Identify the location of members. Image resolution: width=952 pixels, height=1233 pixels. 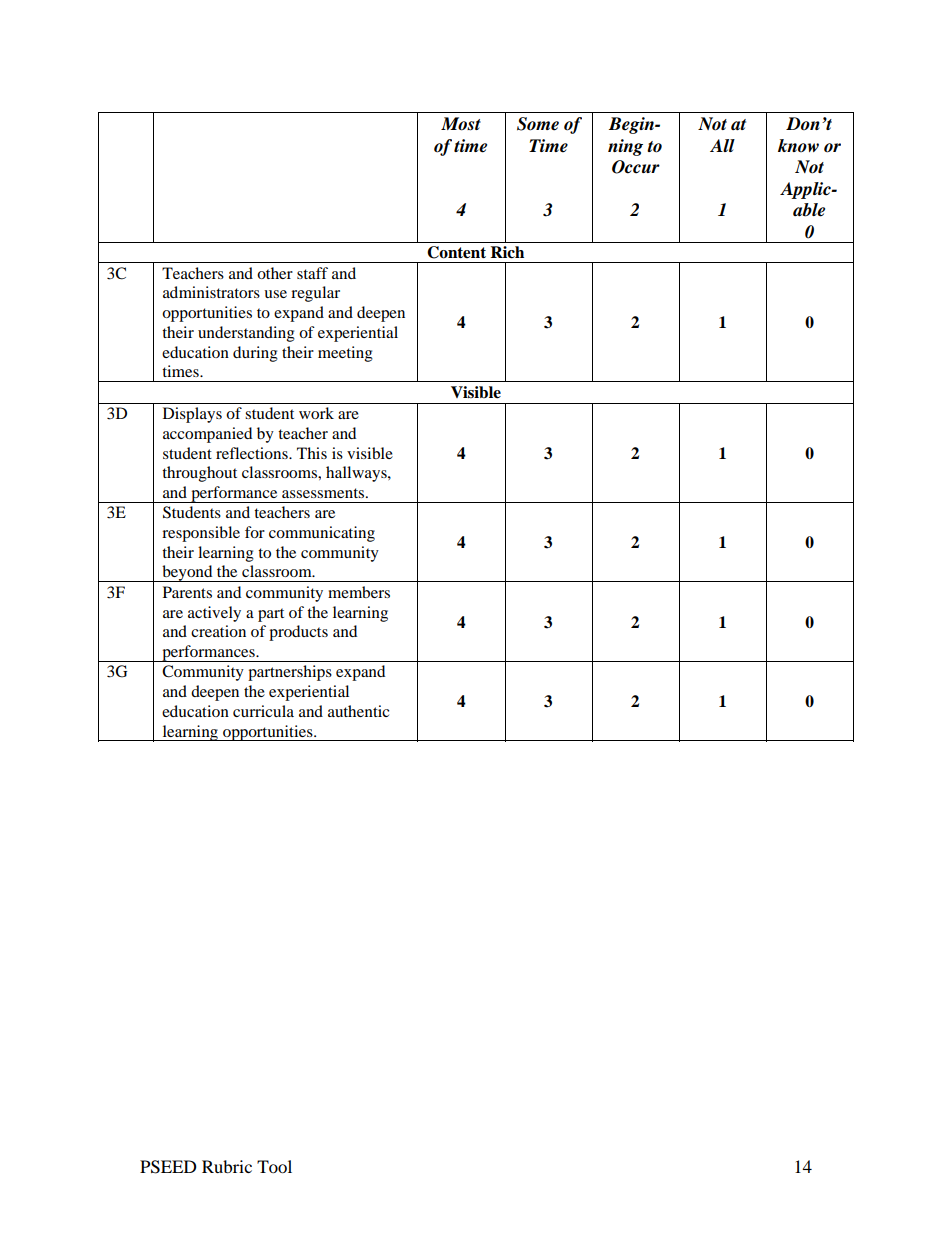
(359, 592).
